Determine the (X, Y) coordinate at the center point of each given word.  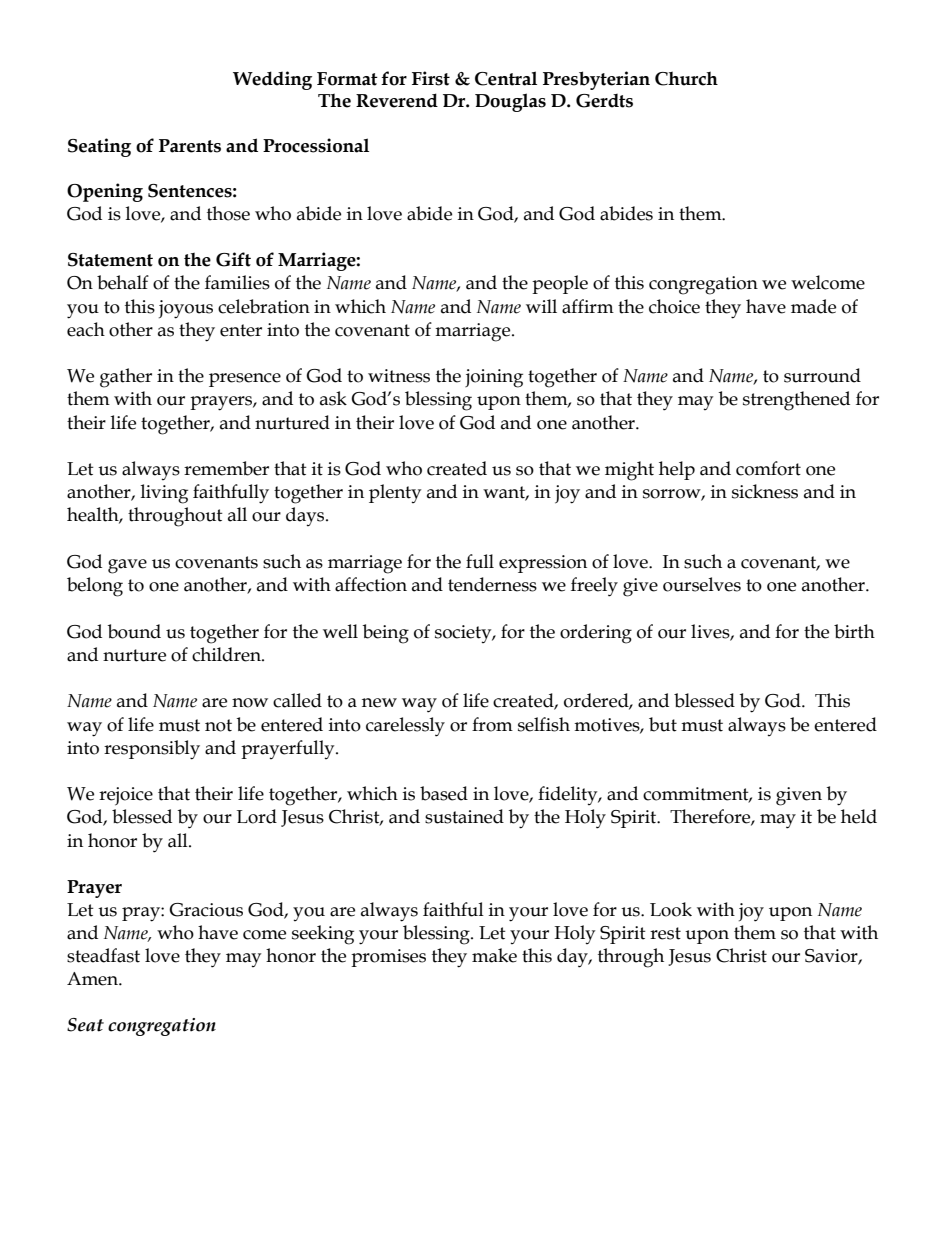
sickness (765, 491)
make (494, 955)
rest (665, 933)
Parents (190, 146)
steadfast (103, 955)
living (164, 494)
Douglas (510, 102)
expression (543, 564)
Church (686, 78)
